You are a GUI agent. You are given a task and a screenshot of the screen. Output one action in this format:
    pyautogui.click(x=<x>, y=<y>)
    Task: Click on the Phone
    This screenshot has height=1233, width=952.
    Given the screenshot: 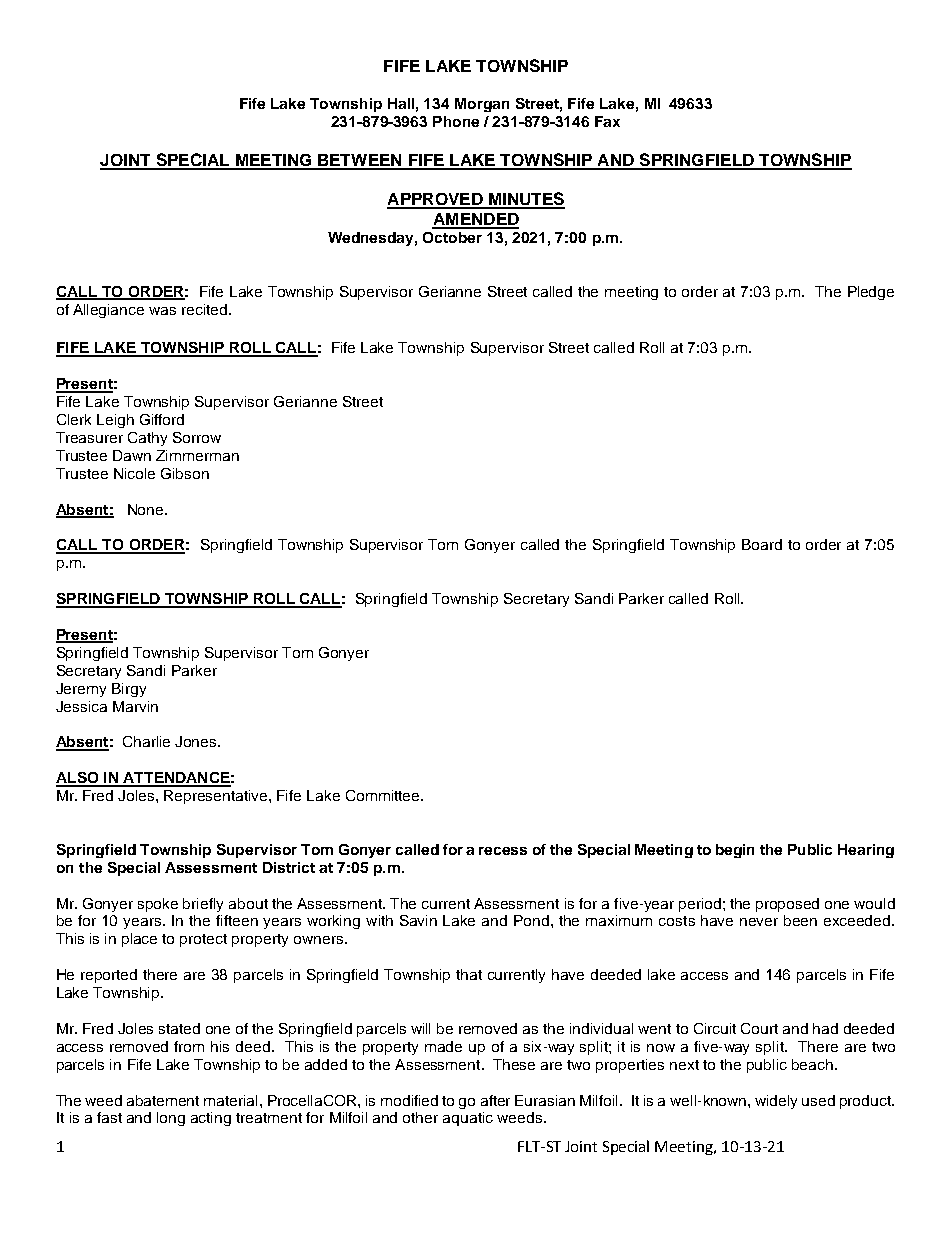 What is the action you would take?
    pyautogui.click(x=456, y=121)
